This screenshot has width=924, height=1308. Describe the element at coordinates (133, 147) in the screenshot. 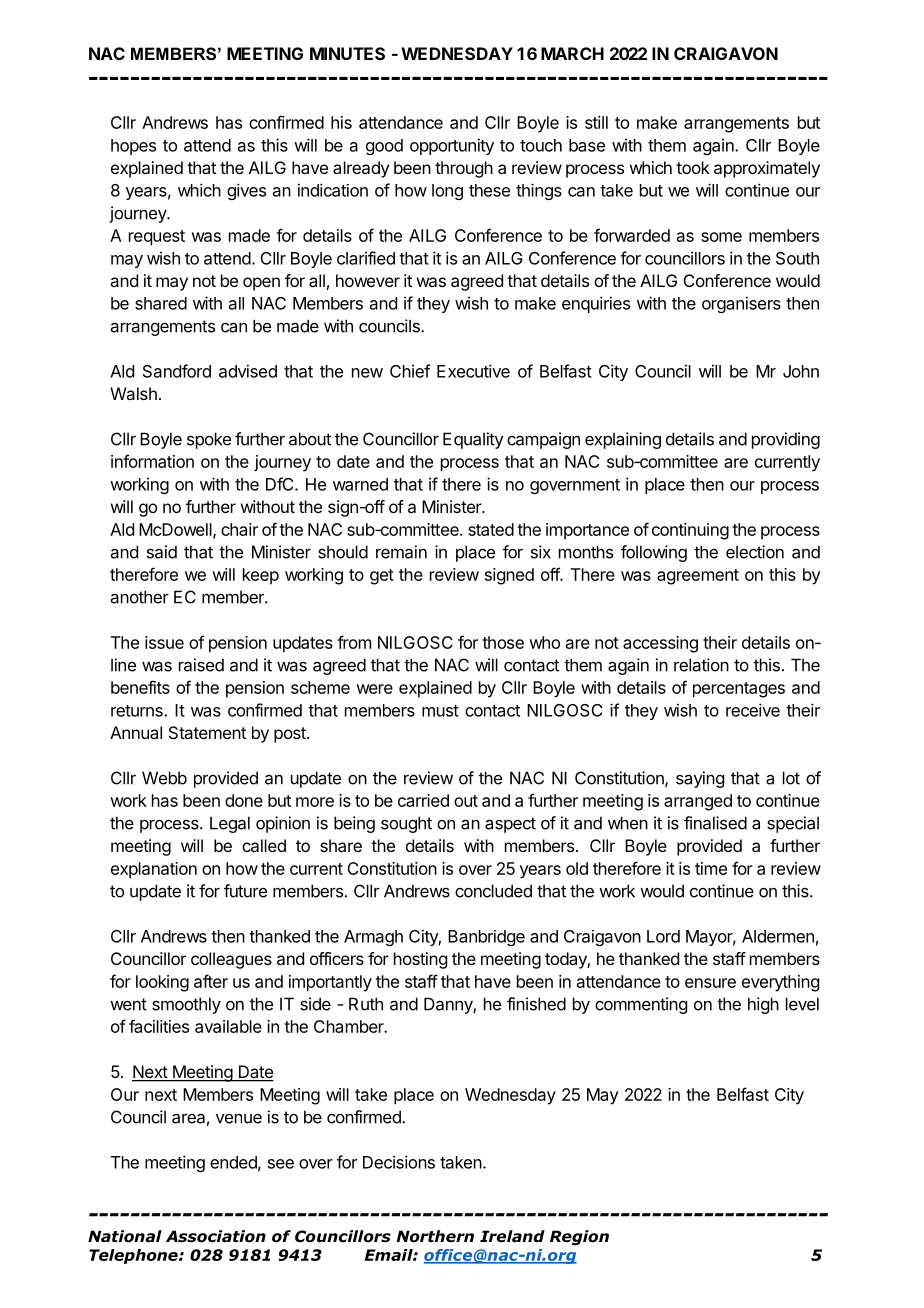

I see `hopes` at that location.
